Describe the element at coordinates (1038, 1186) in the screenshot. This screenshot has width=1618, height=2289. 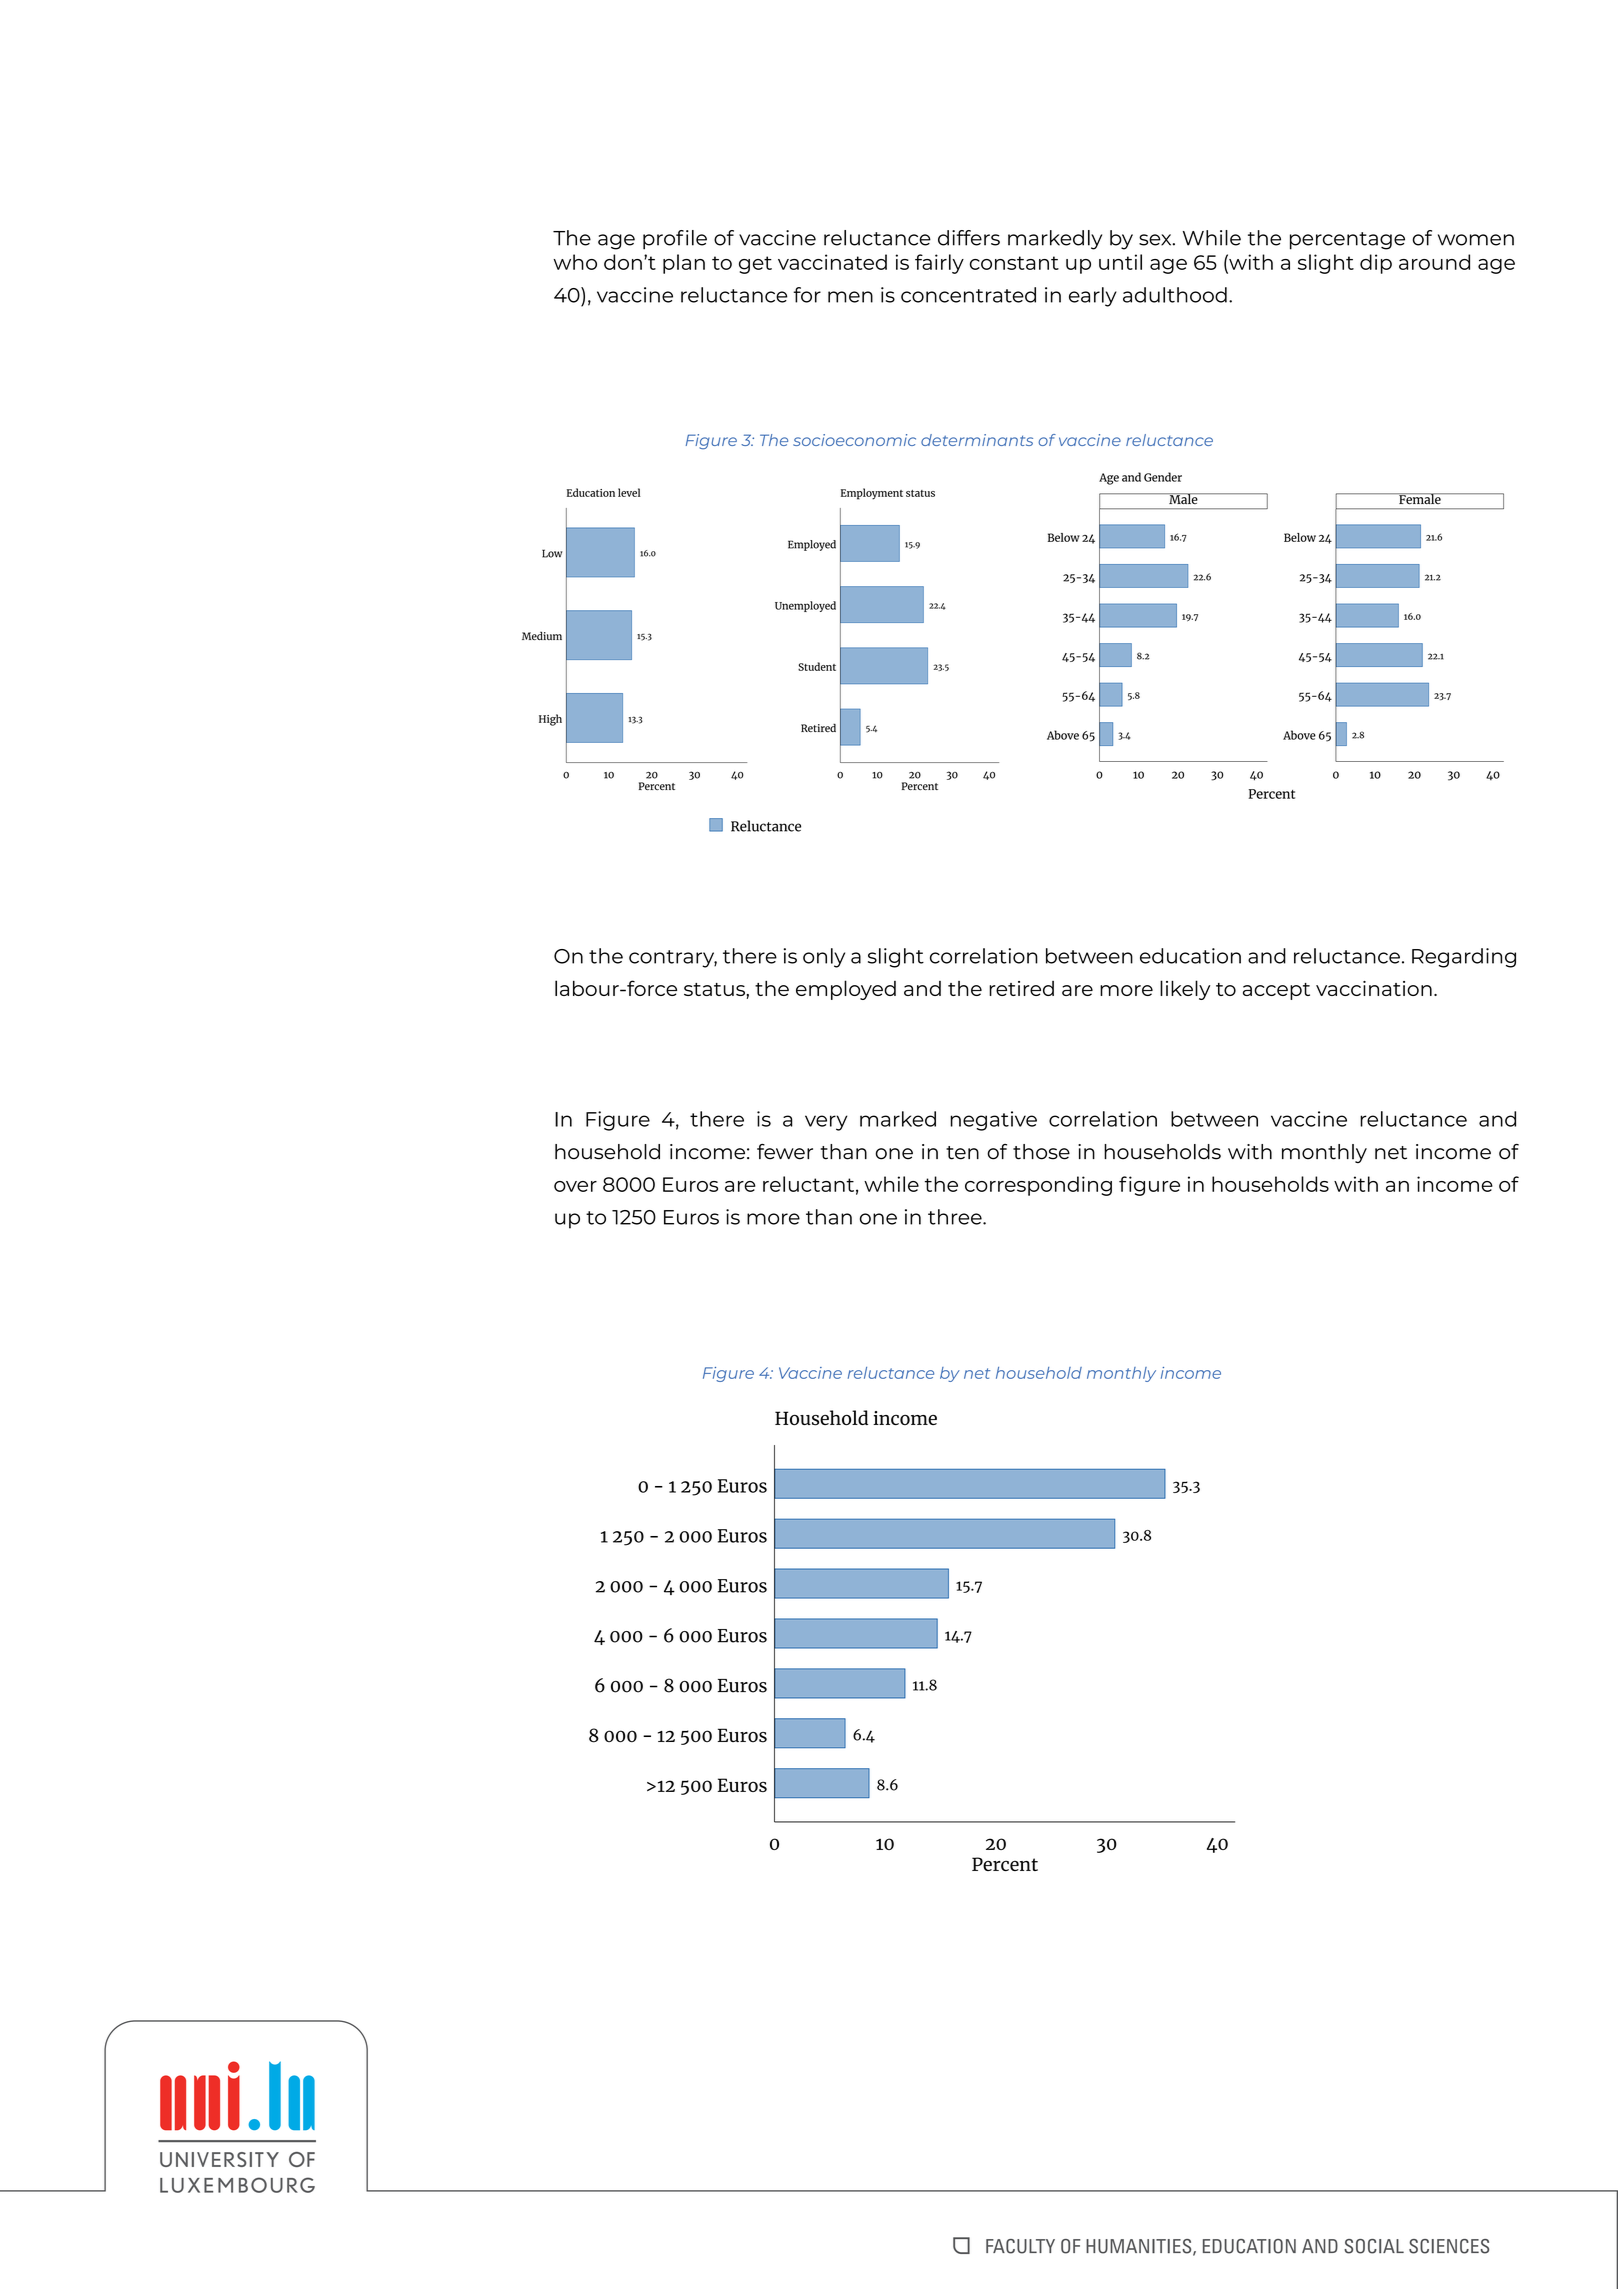
I see `corresponding` at that location.
